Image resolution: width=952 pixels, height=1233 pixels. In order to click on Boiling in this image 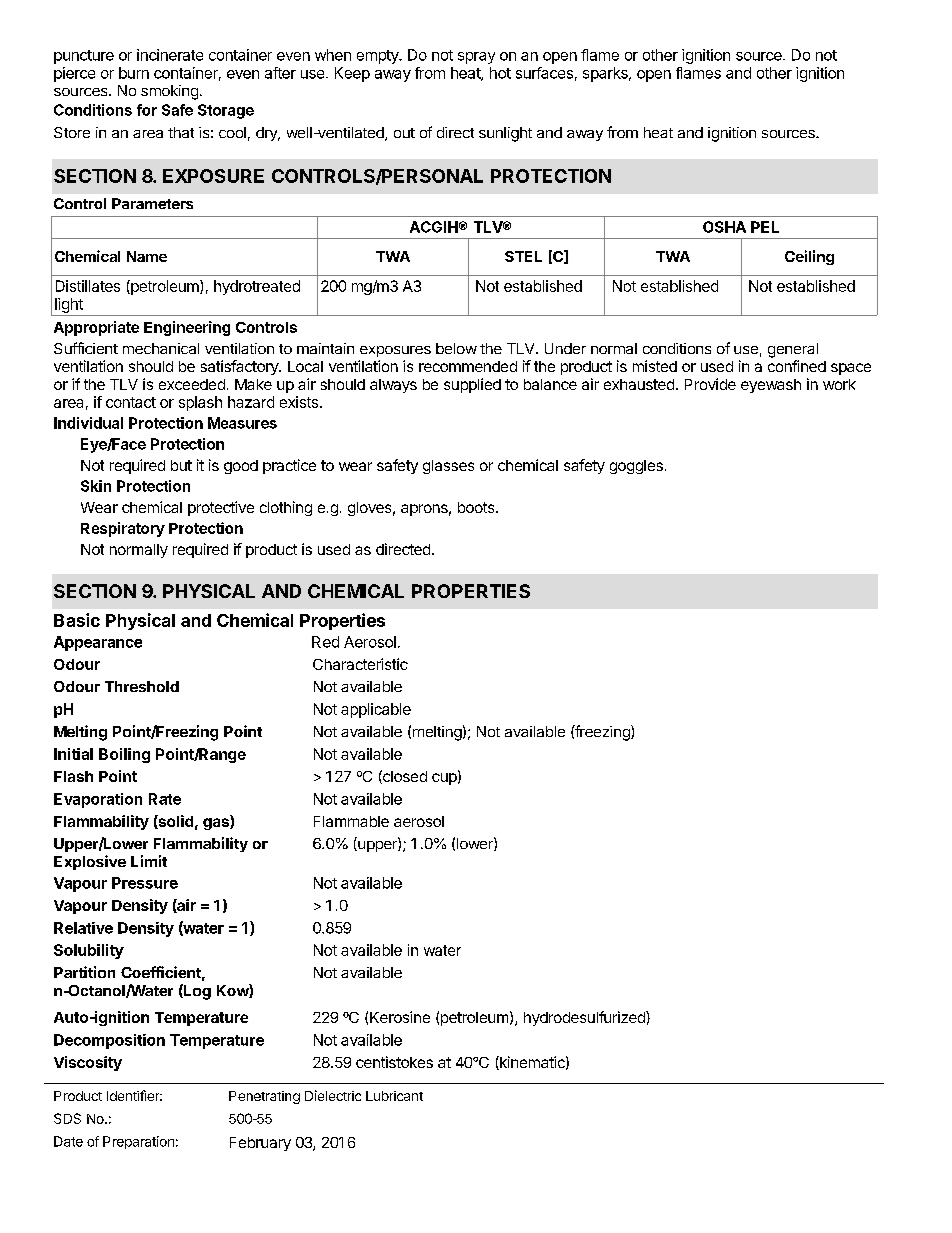, I will do `click(124, 755)`.
